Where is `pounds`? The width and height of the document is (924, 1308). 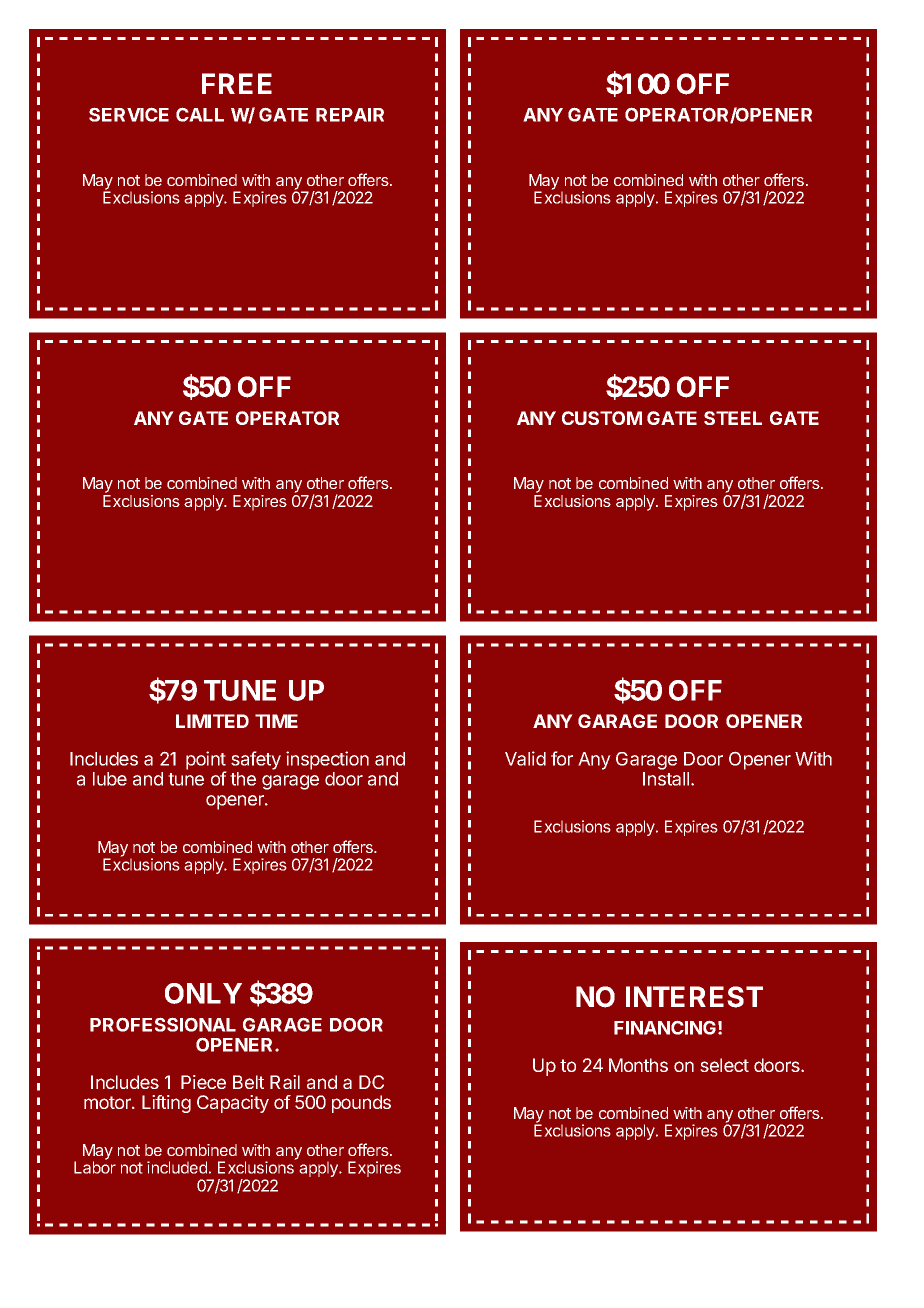 pounds is located at coordinates (361, 1104).
